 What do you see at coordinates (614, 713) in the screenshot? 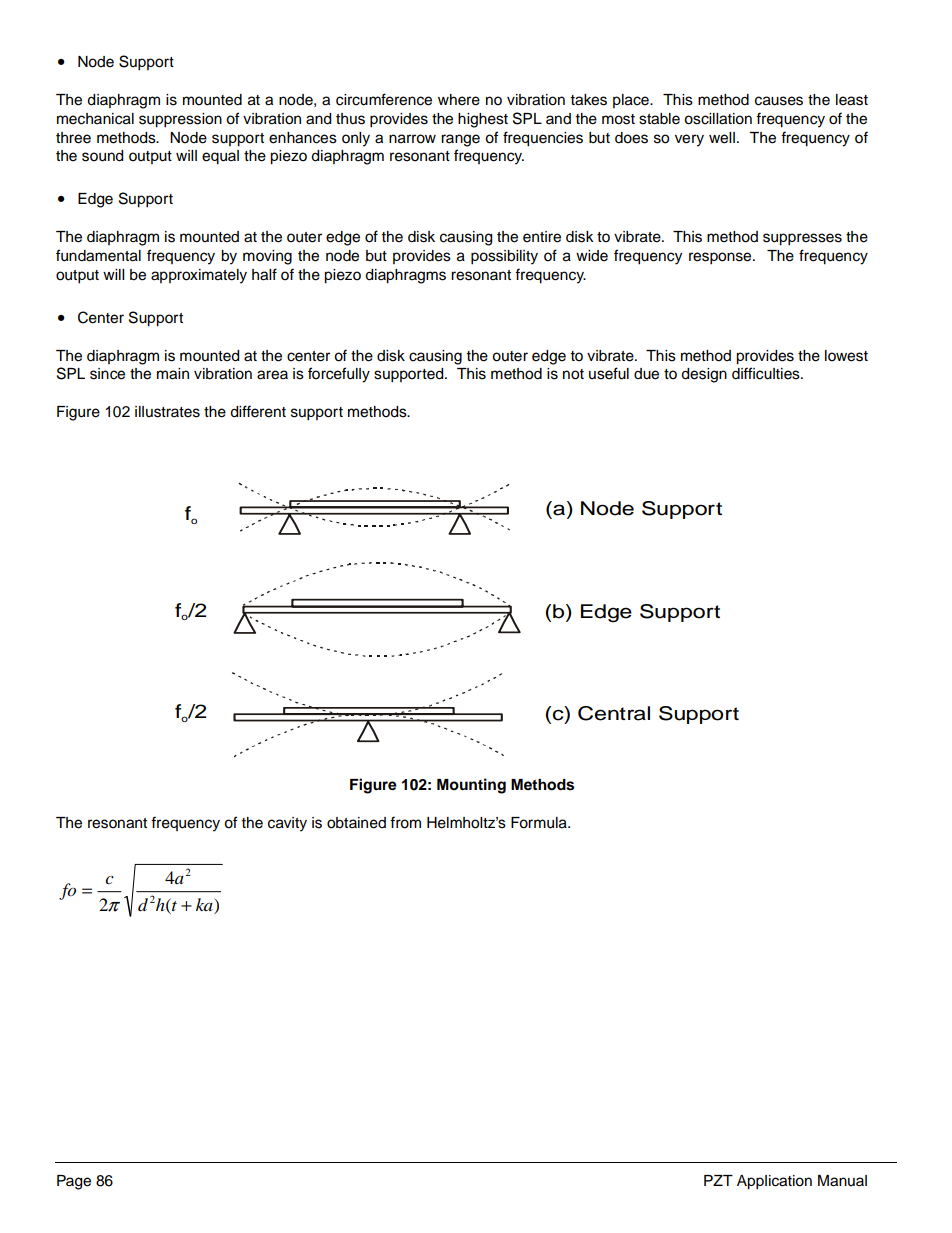
I see `Central` at bounding box center [614, 713].
